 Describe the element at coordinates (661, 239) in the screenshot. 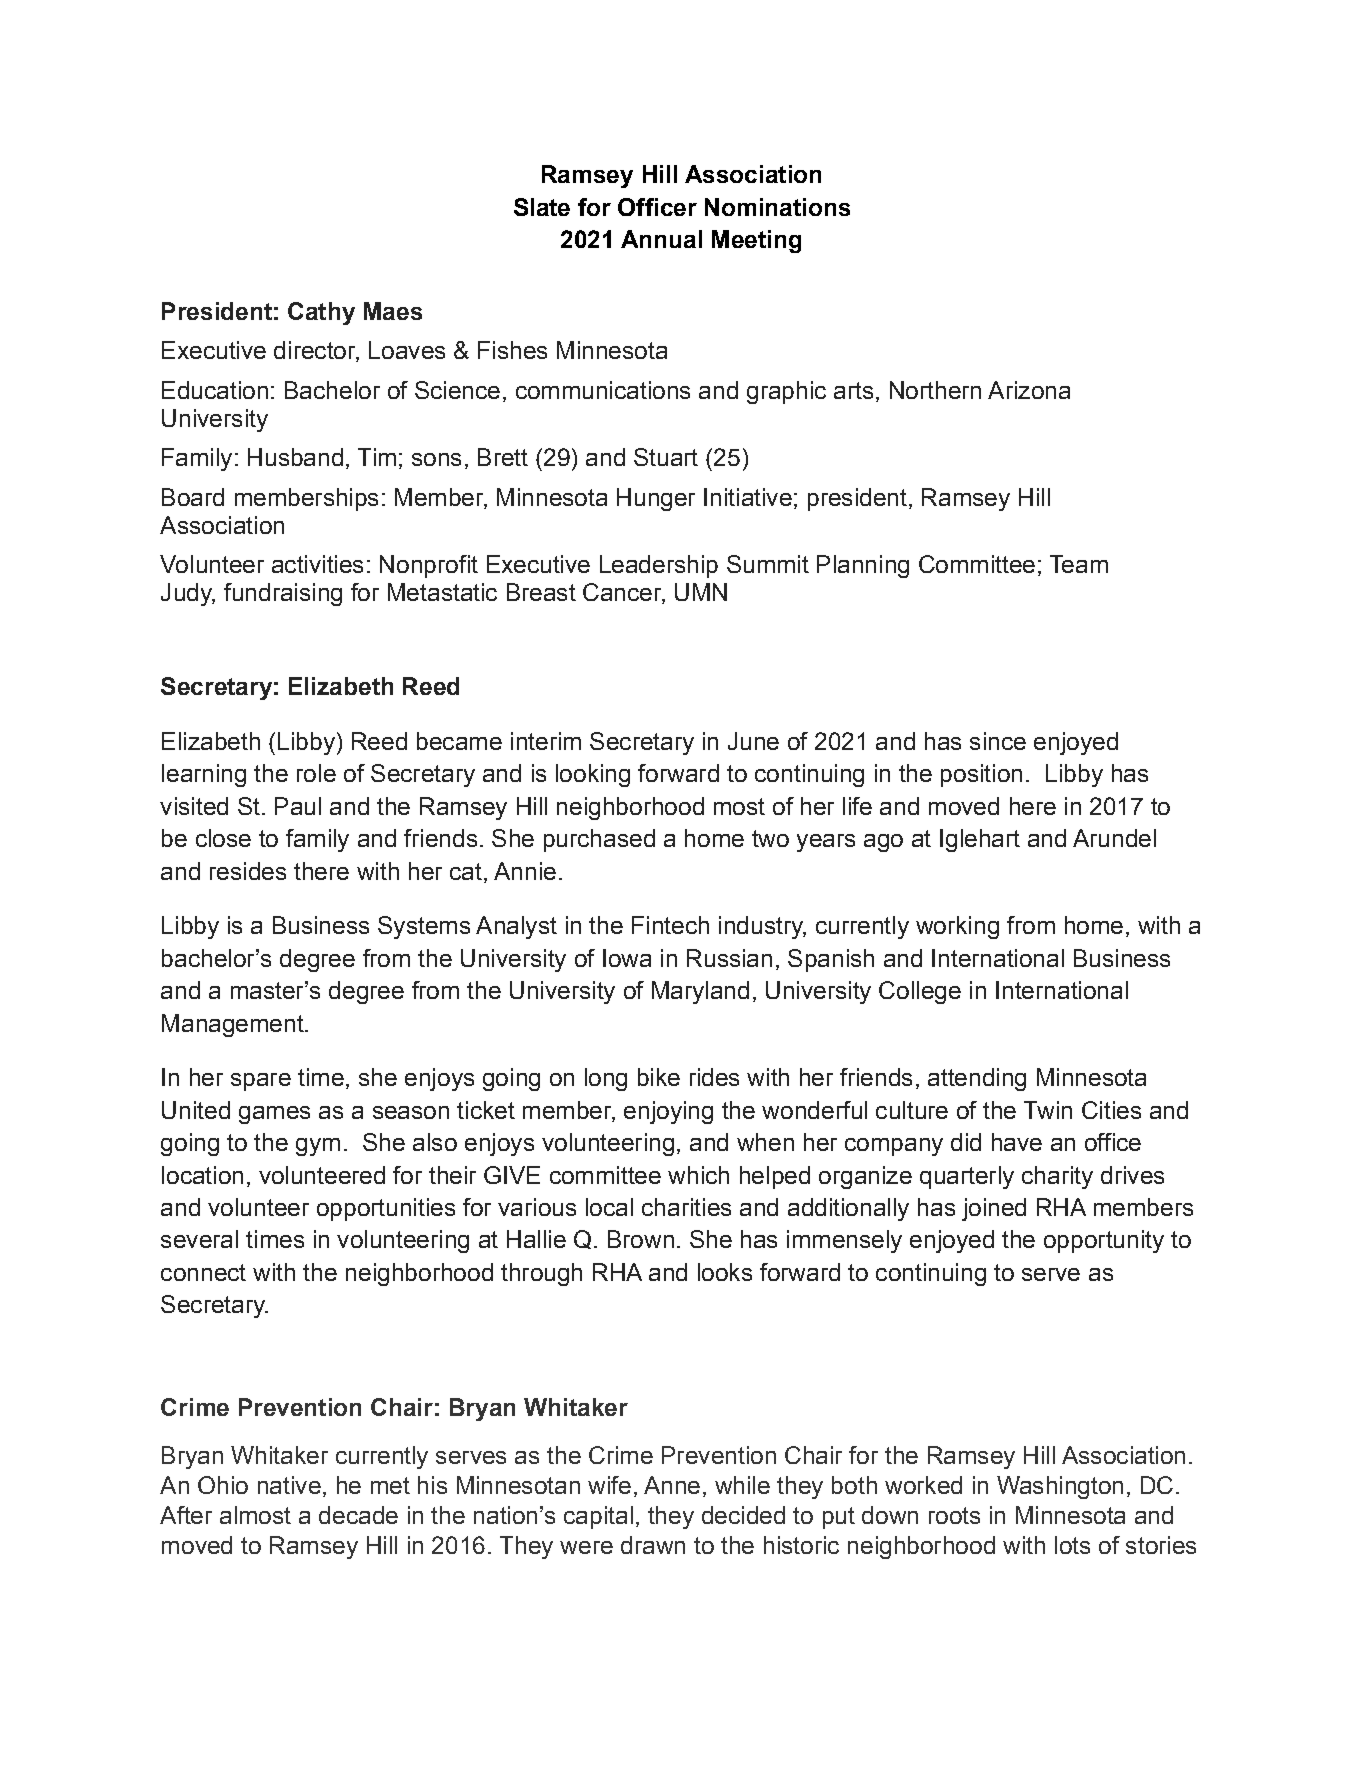

I see `Annual` at that location.
